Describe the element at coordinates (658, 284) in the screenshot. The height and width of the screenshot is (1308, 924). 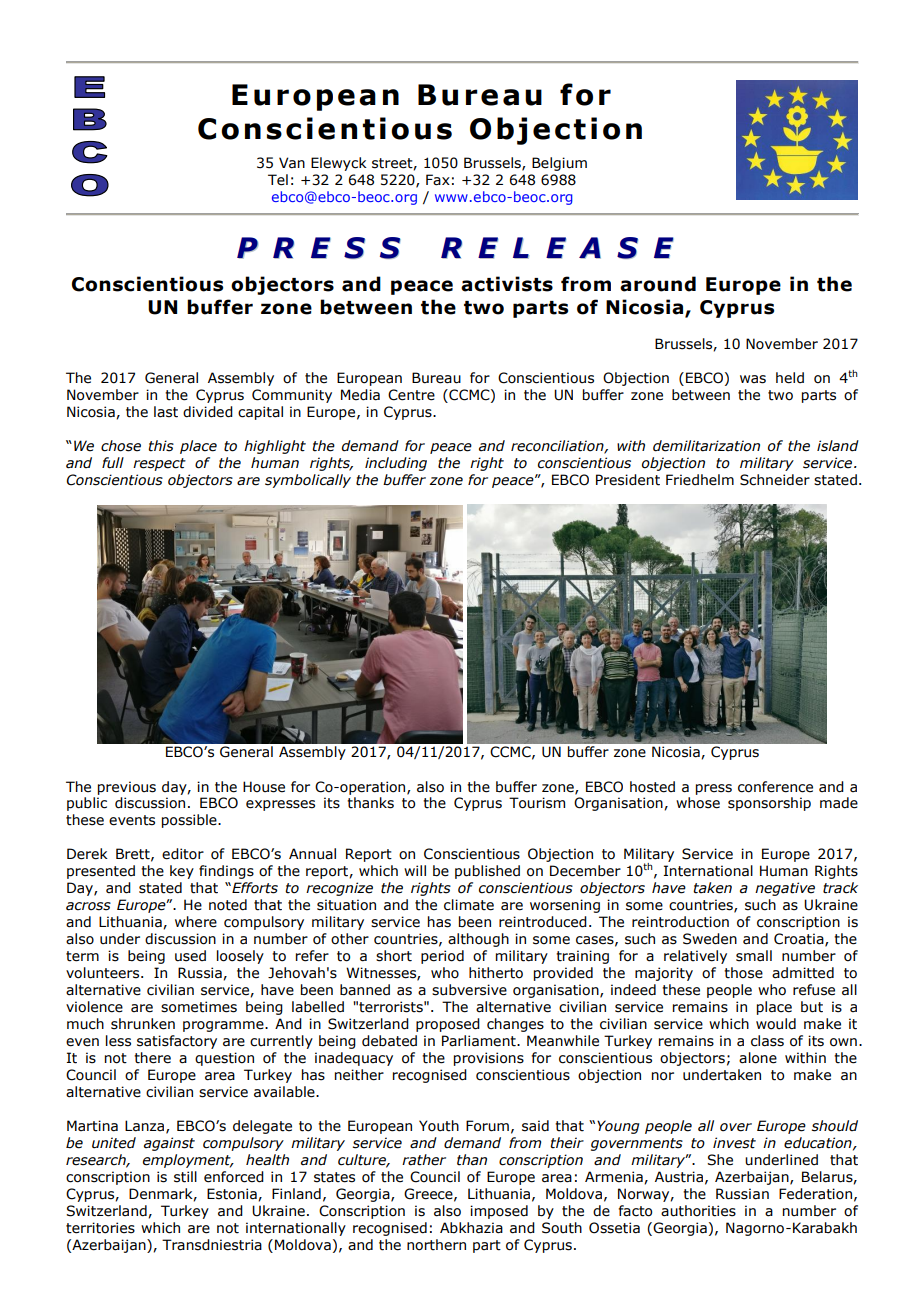
I see `around` at that location.
